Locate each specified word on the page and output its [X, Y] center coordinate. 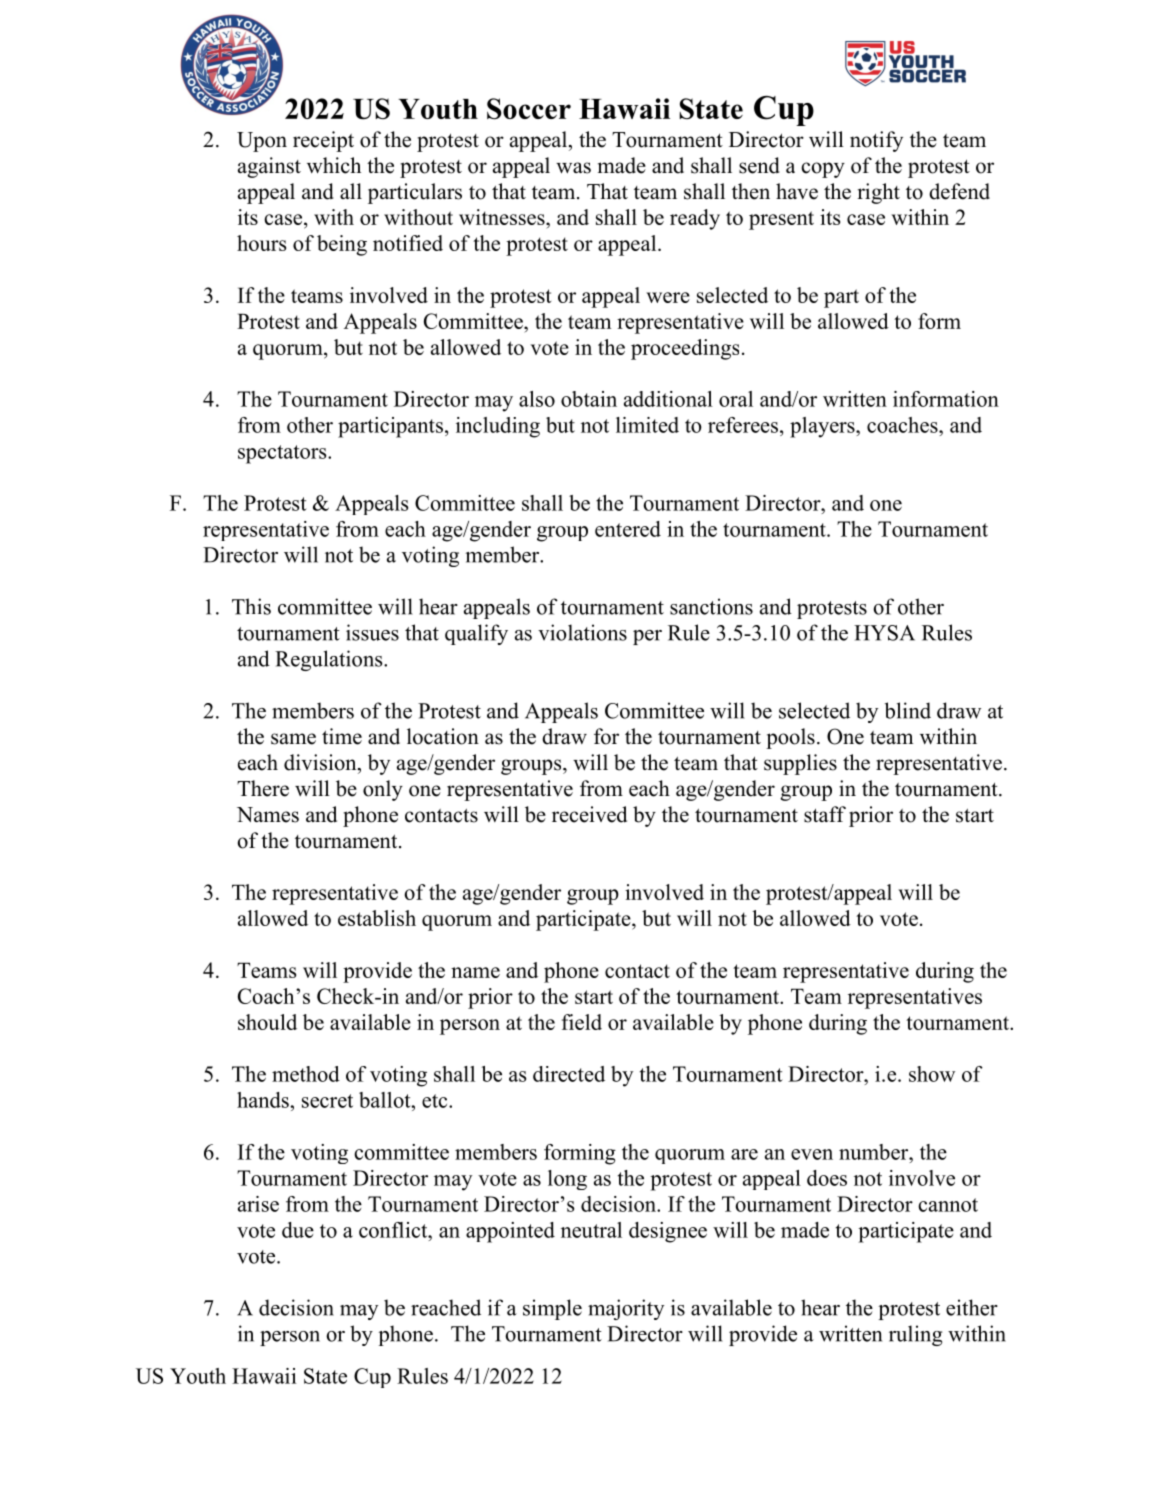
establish [377, 918]
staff [825, 814]
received [589, 814]
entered [628, 529]
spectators [283, 454]
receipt [323, 141]
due [298, 1230]
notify [876, 141]
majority [626, 1309]
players [823, 427]
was [573, 168]
